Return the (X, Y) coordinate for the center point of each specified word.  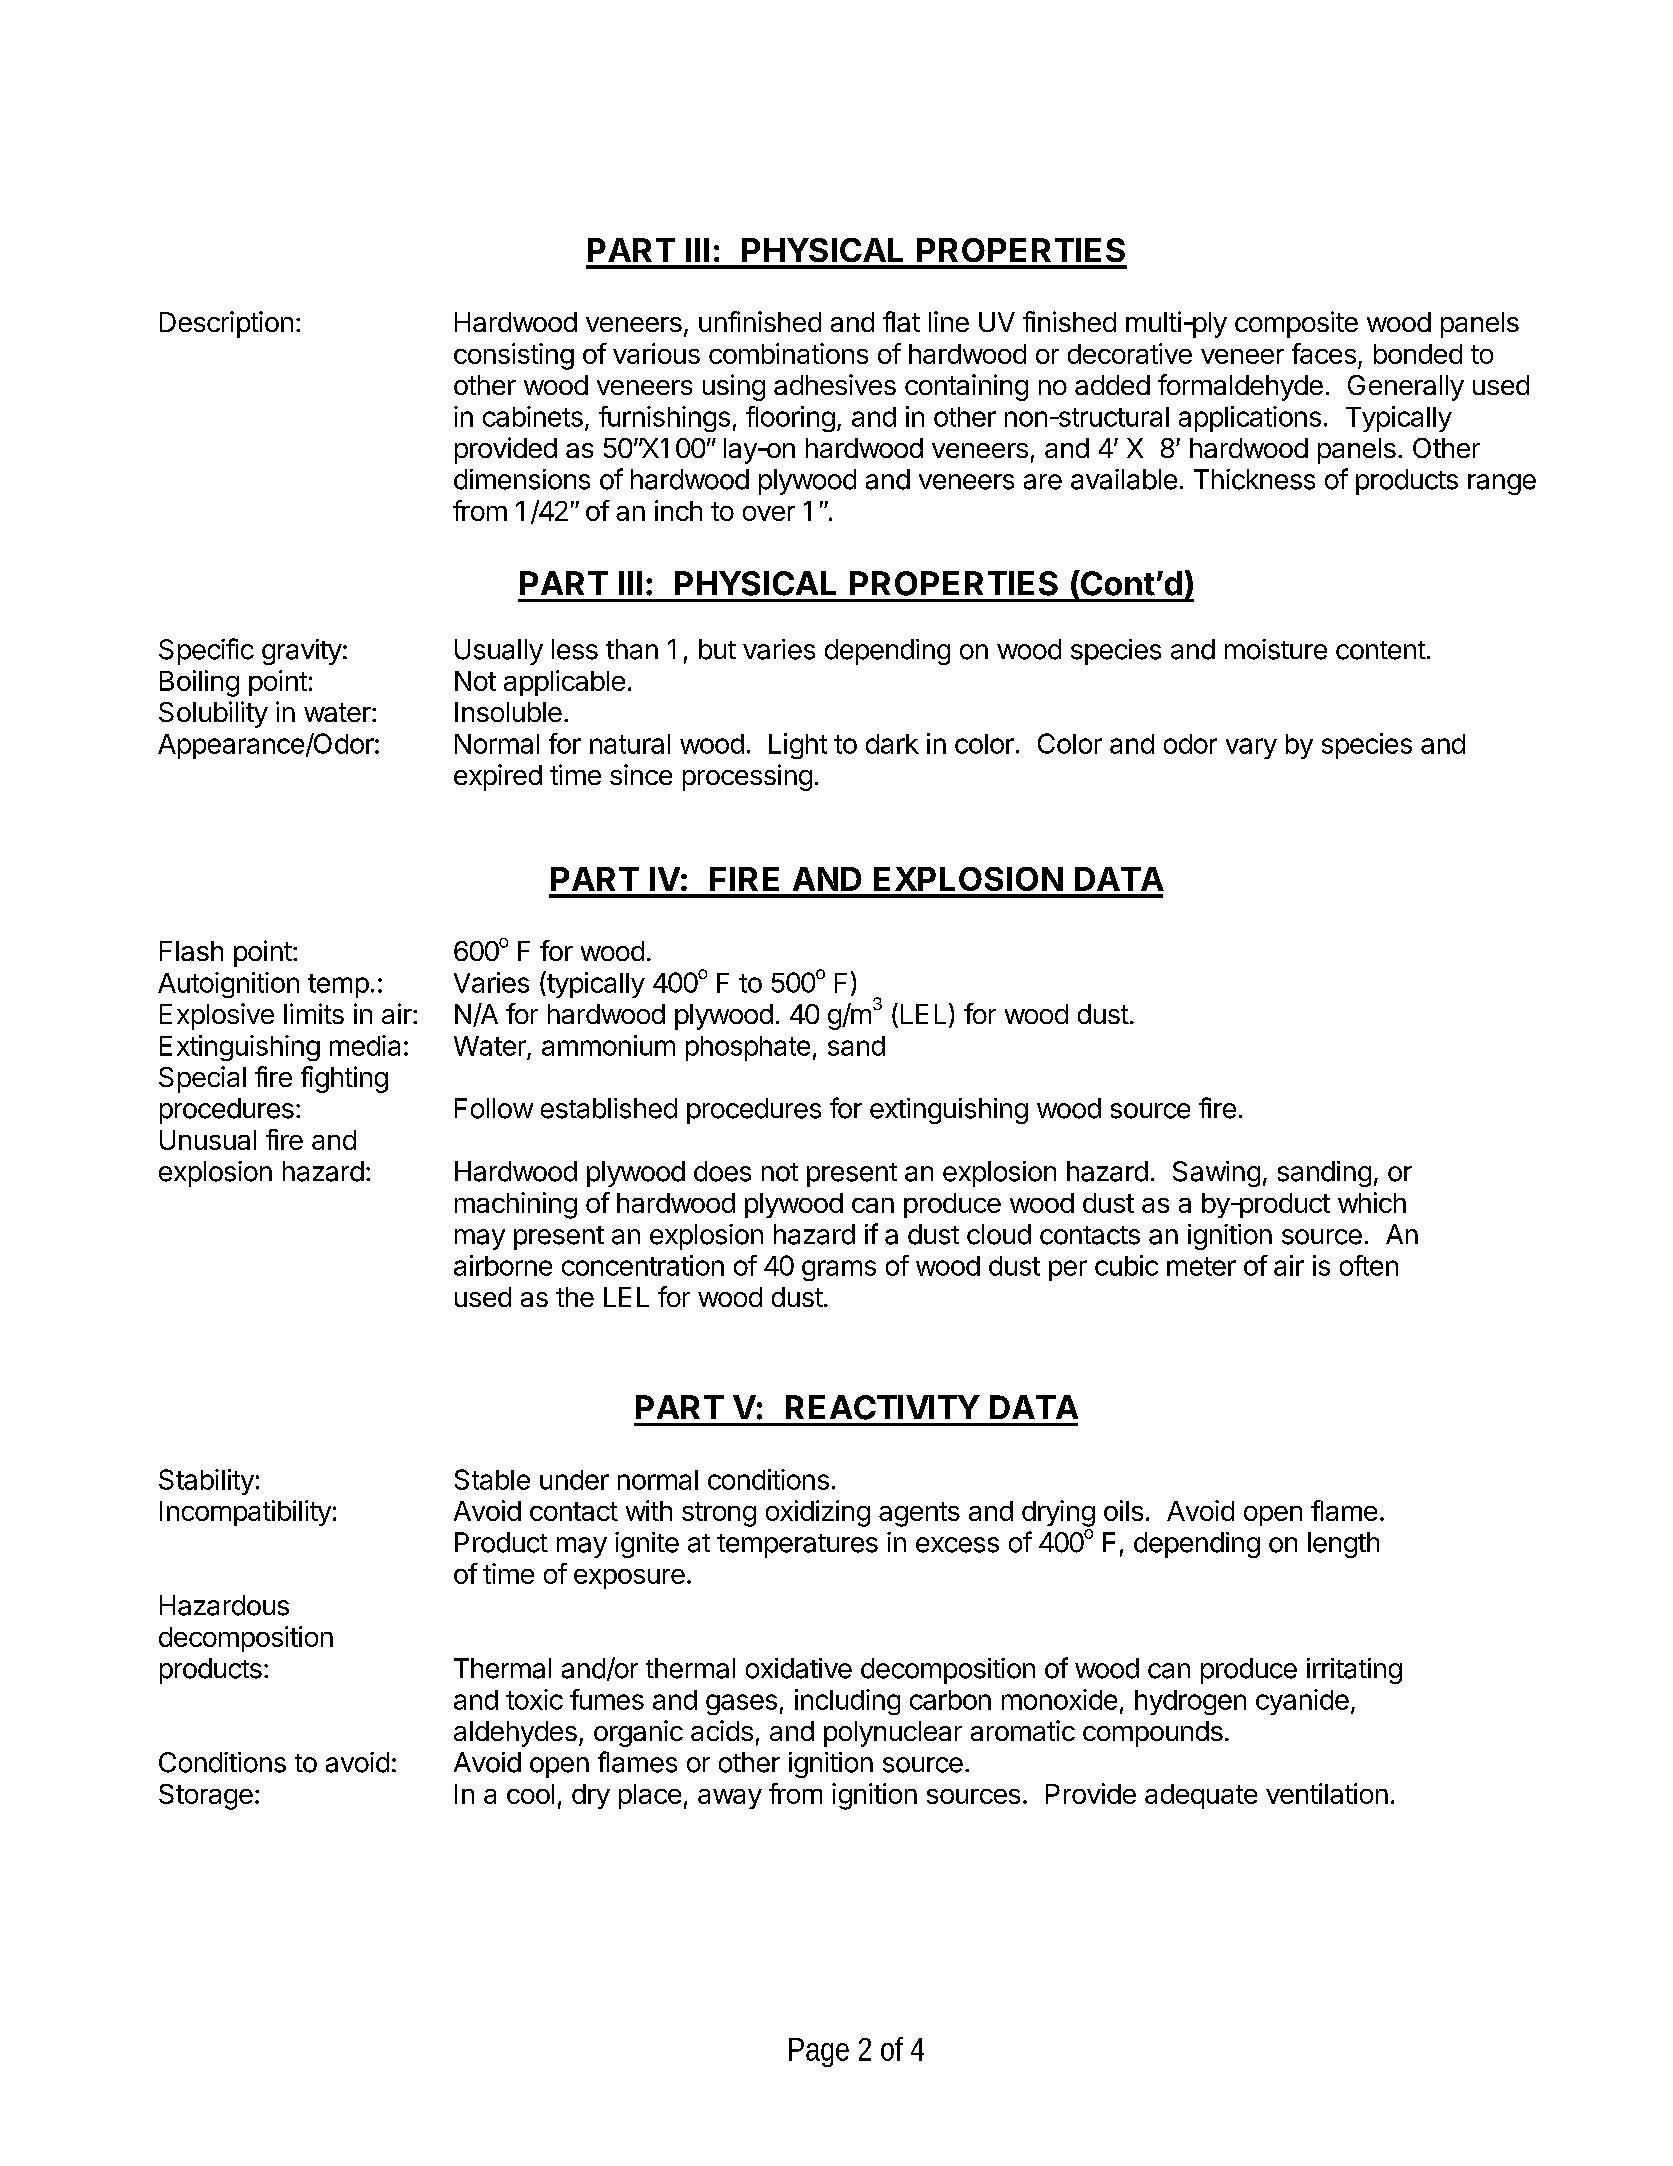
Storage (206, 1797)
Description (226, 324)
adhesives (835, 384)
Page (819, 2052)
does (722, 1171)
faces (1324, 353)
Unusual (208, 1140)
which (1372, 1202)
